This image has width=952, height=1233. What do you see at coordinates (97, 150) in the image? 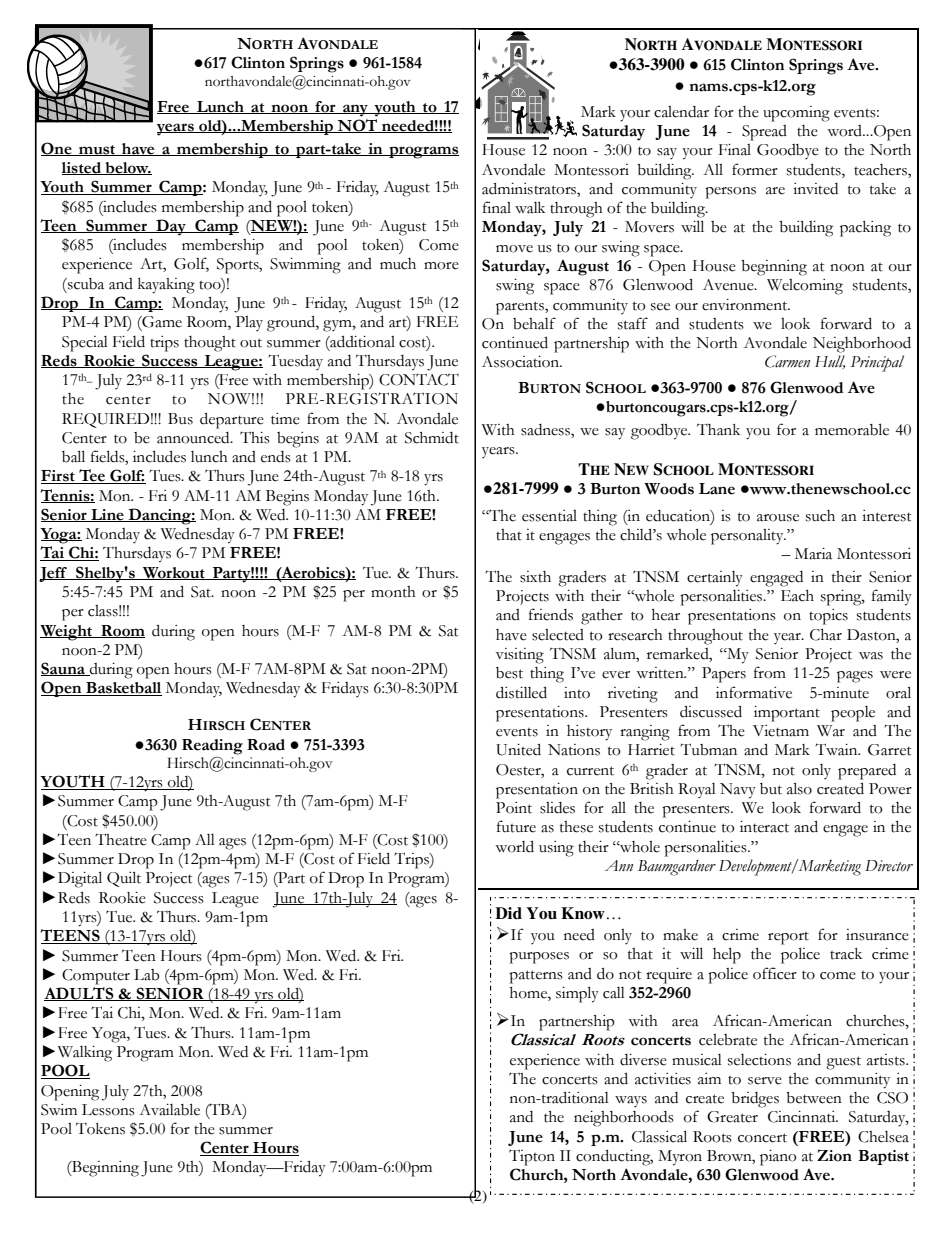
I see `must` at bounding box center [97, 150].
